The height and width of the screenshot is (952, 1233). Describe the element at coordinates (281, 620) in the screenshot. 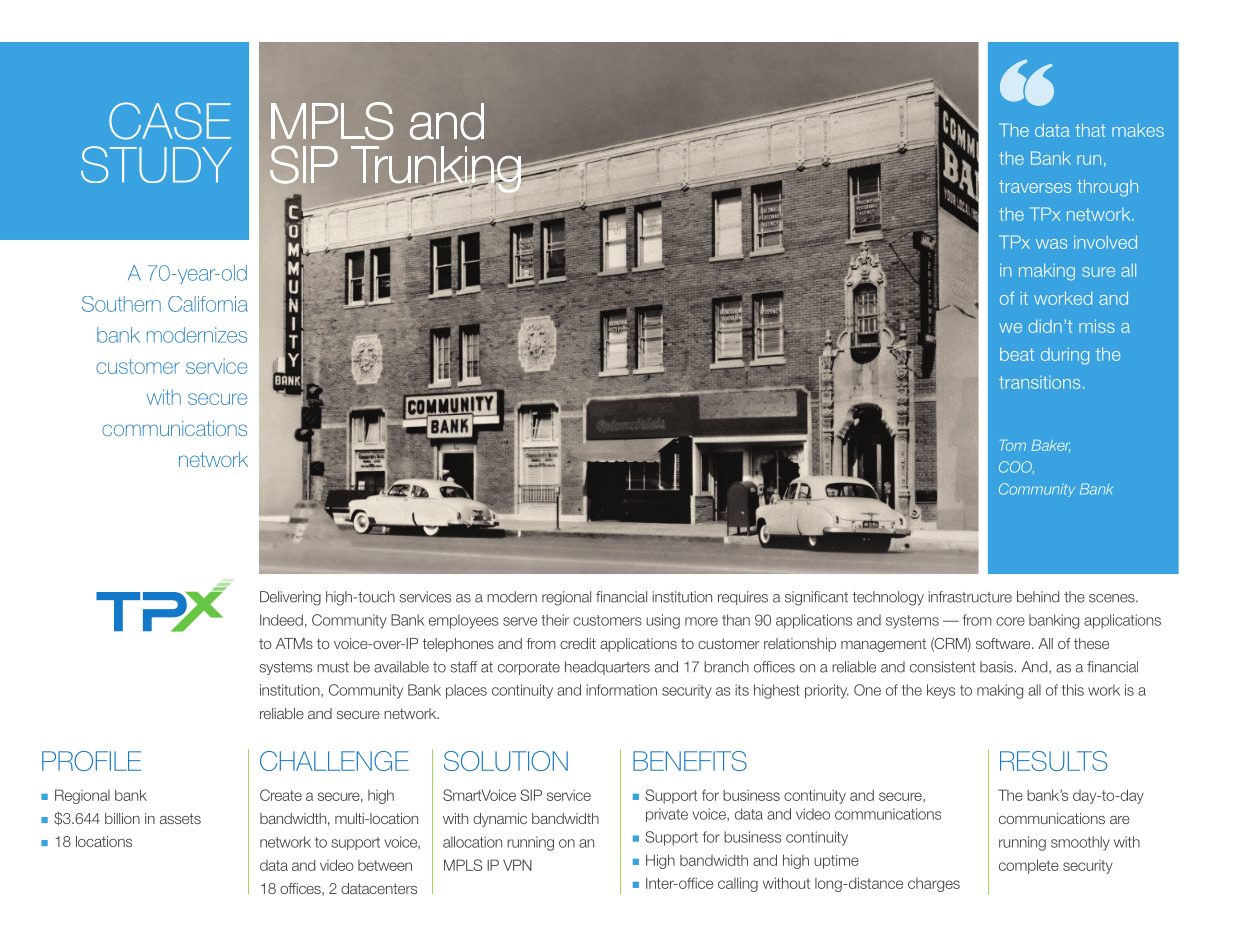

I see `Indeed` at that location.
